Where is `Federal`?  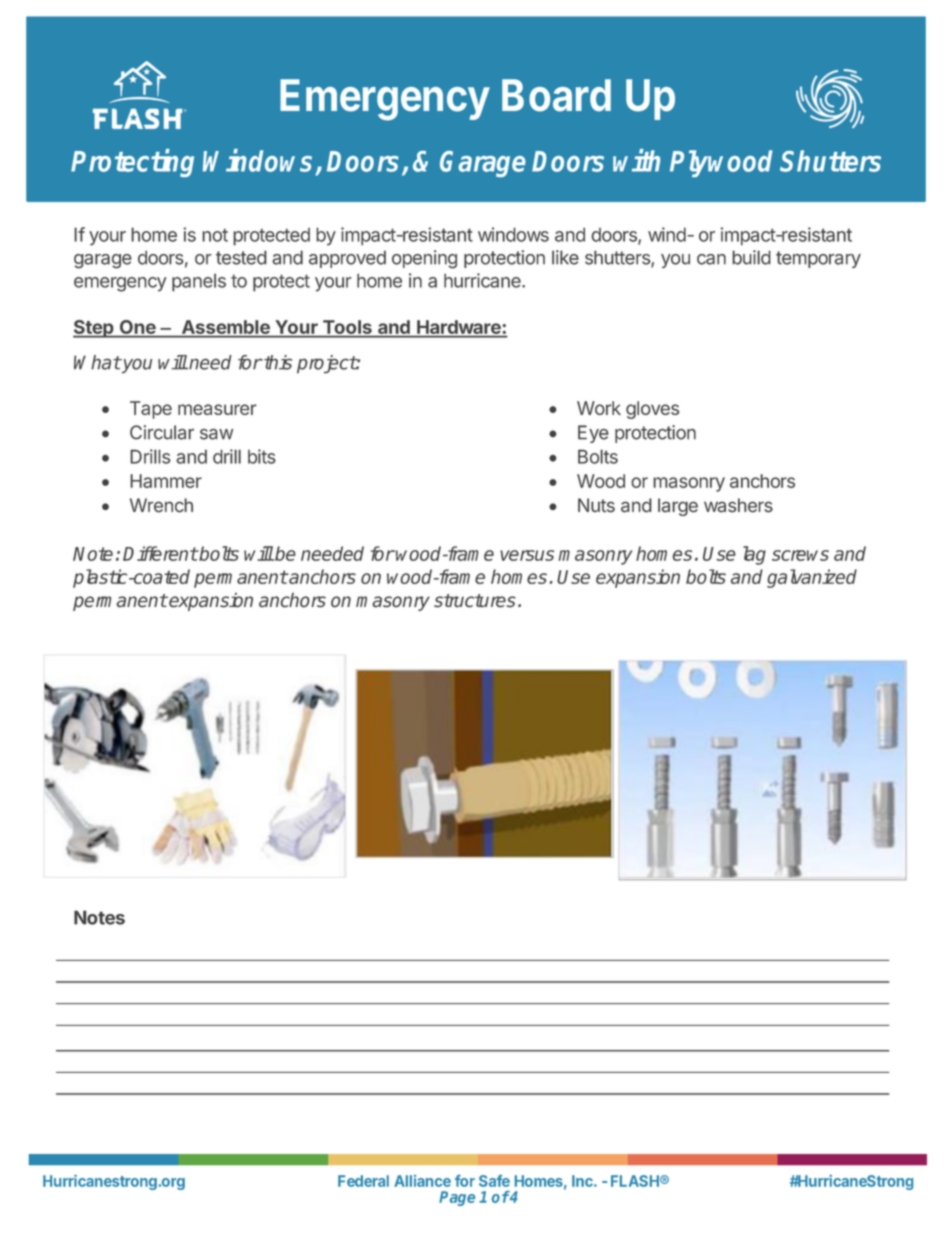
Federal is located at coordinates (363, 1181).
